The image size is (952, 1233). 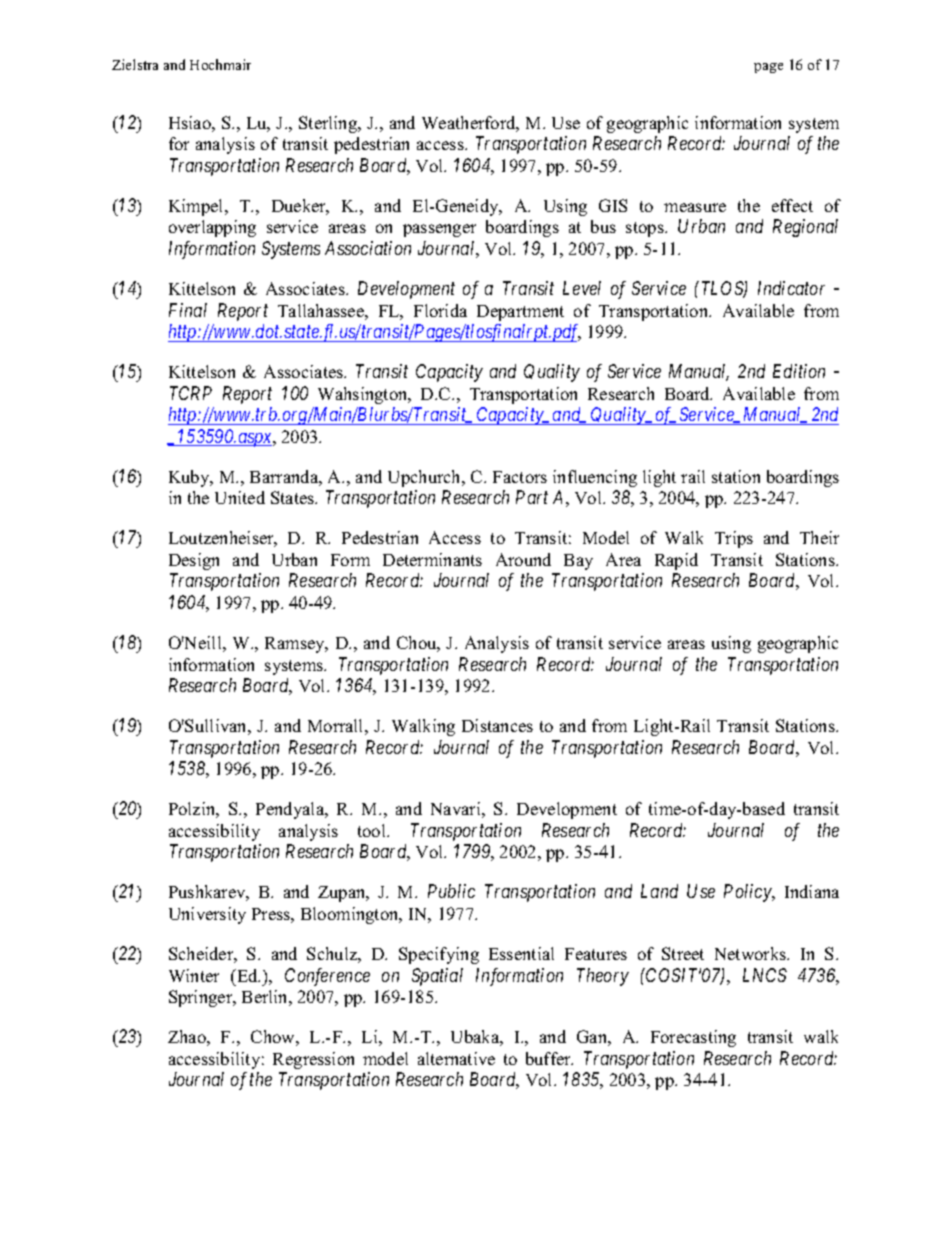 I want to click on tool, so click(x=373, y=830).
